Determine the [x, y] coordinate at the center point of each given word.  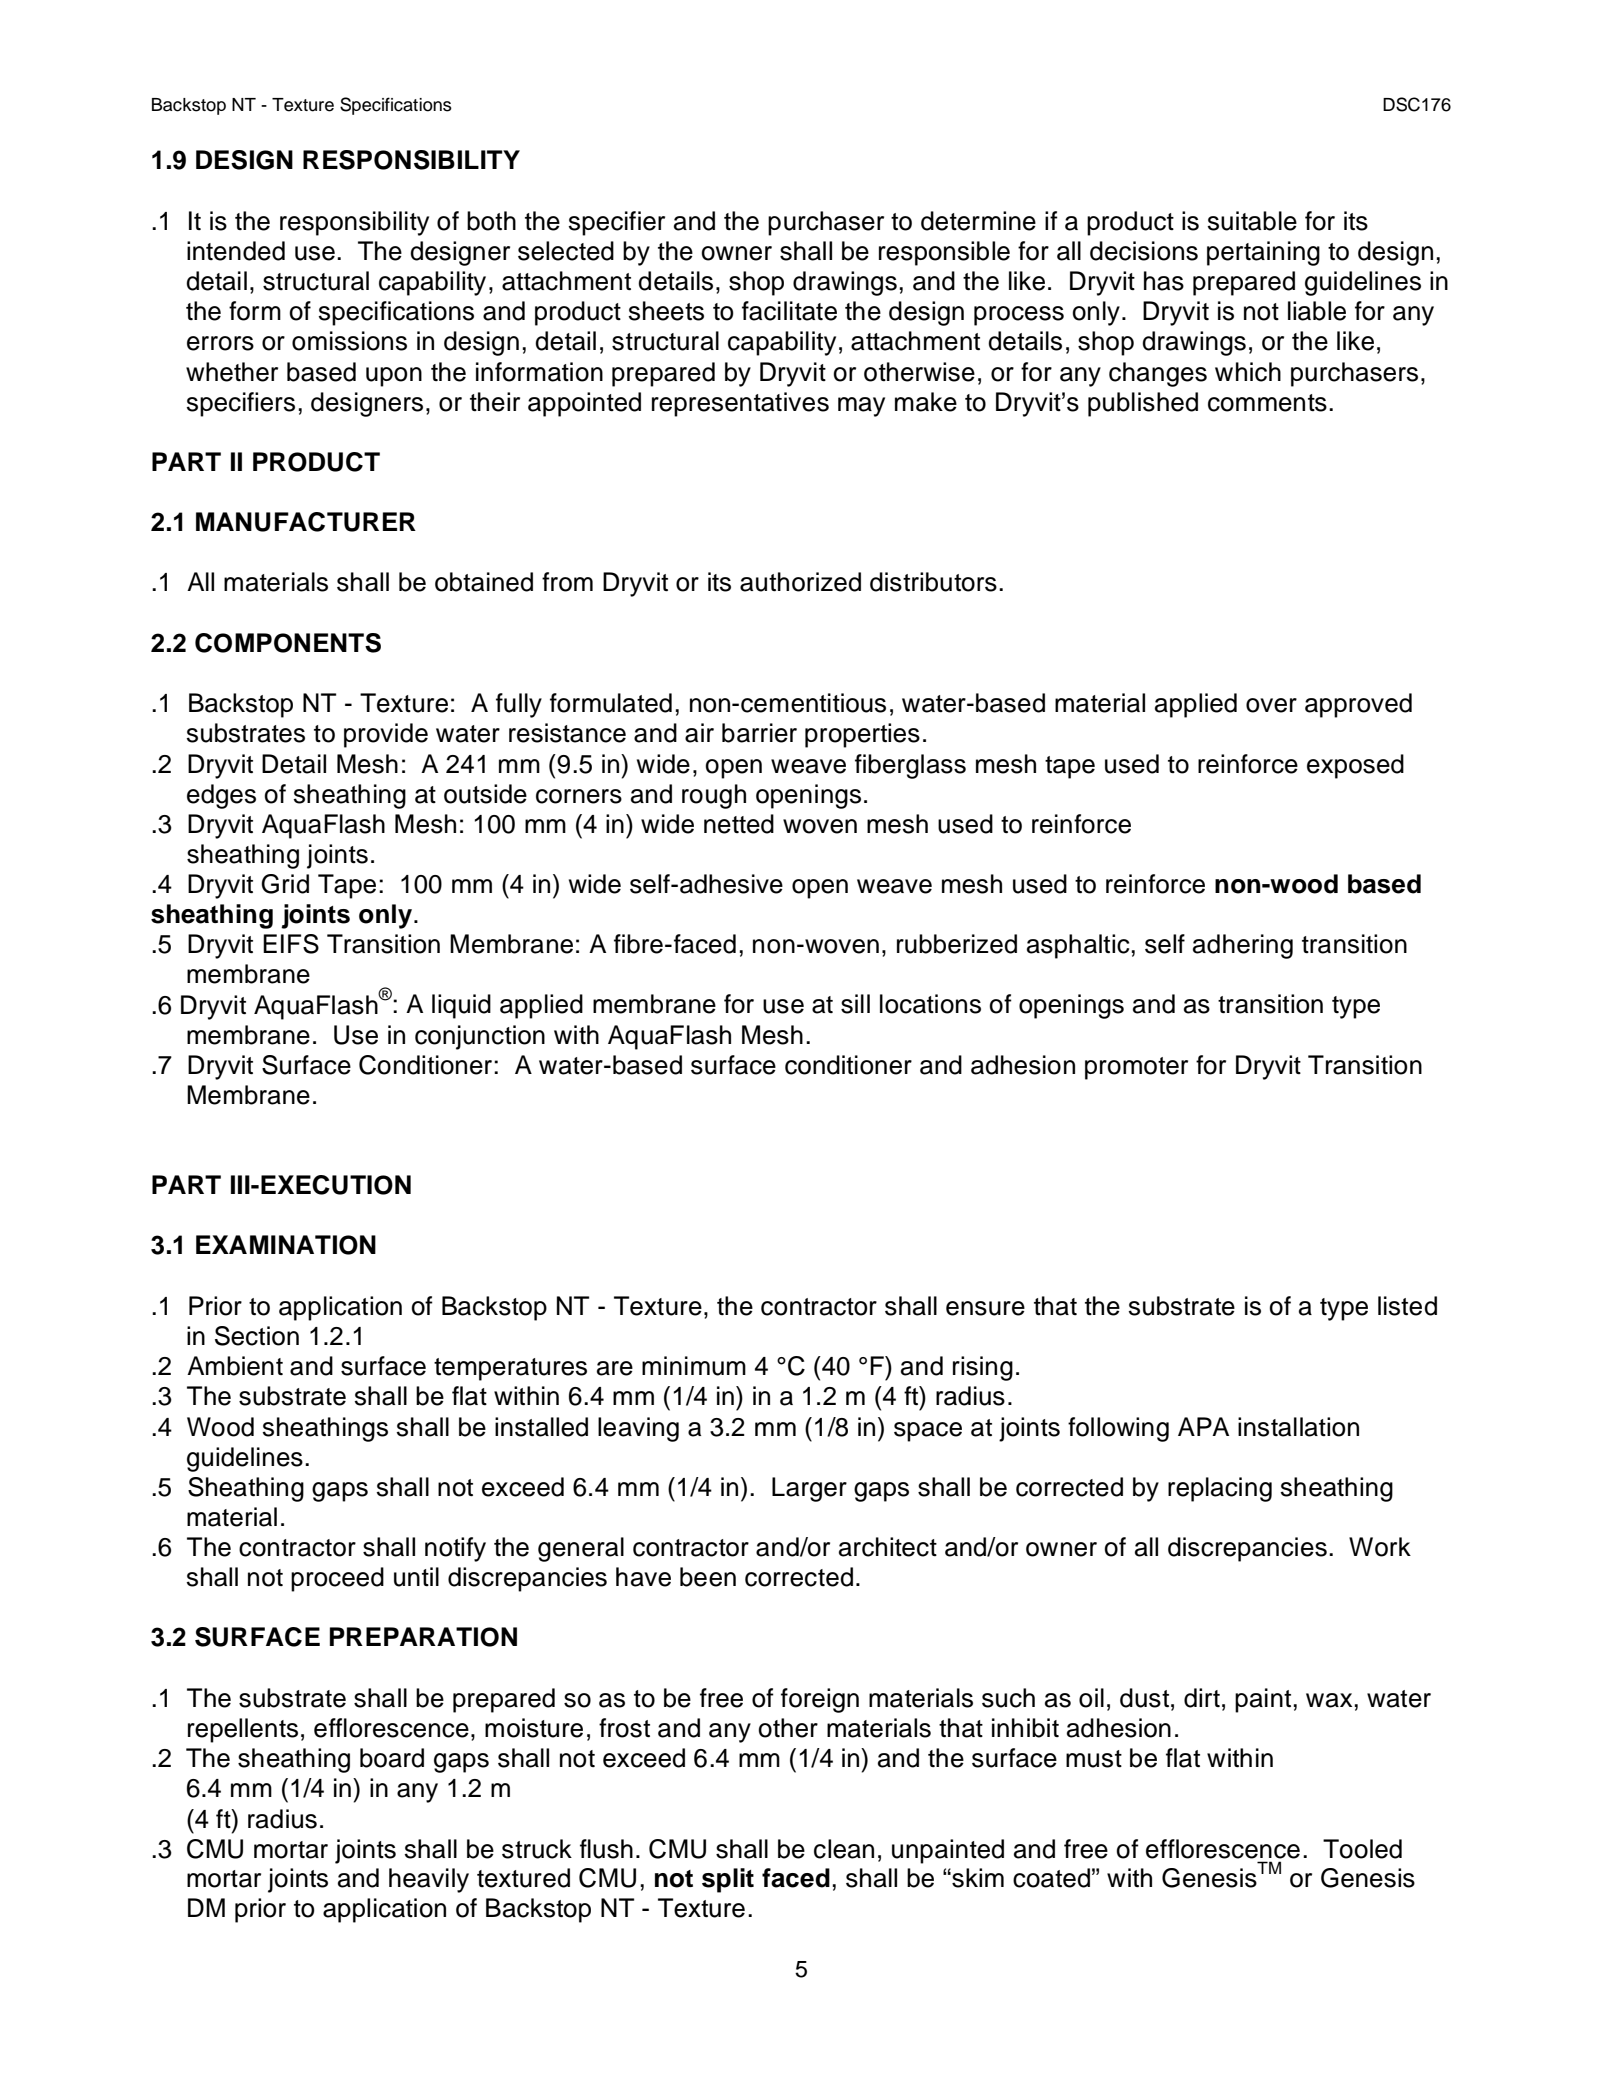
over [1271, 705]
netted [739, 824]
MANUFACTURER [306, 522]
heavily [429, 1880]
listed [1407, 1306]
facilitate [789, 311]
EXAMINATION [286, 1245]
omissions [349, 341]
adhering [1243, 946]
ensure [985, 1308]
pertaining [1263, 253]
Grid [285, 884]
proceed [337, 1579]
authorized [800, 582]
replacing [1220, 1489]
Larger [809, 1489]
